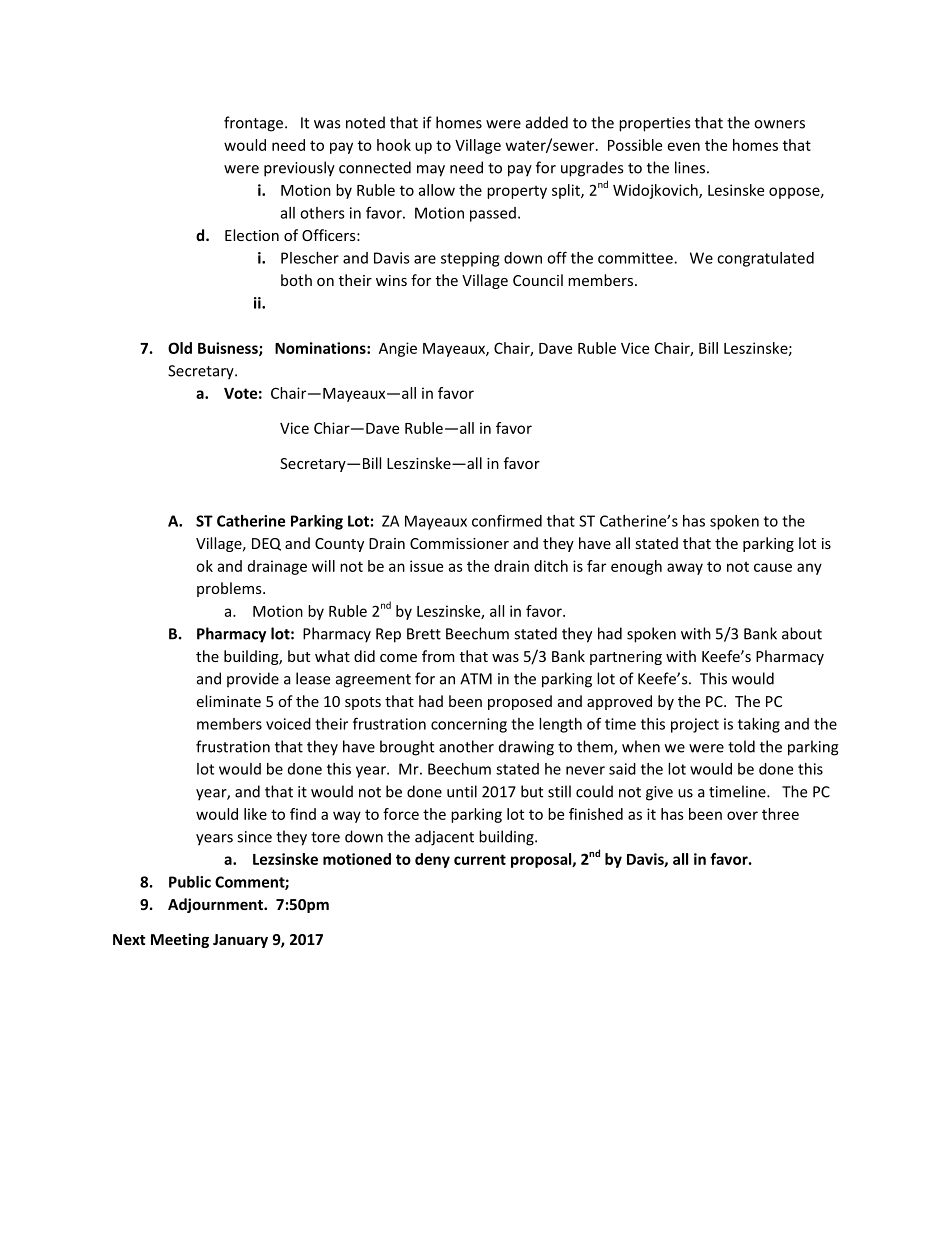 The image size is (952, 1233). Describe the element at coordinates (229, 349) in the page. I see `Buisness` at that location.
